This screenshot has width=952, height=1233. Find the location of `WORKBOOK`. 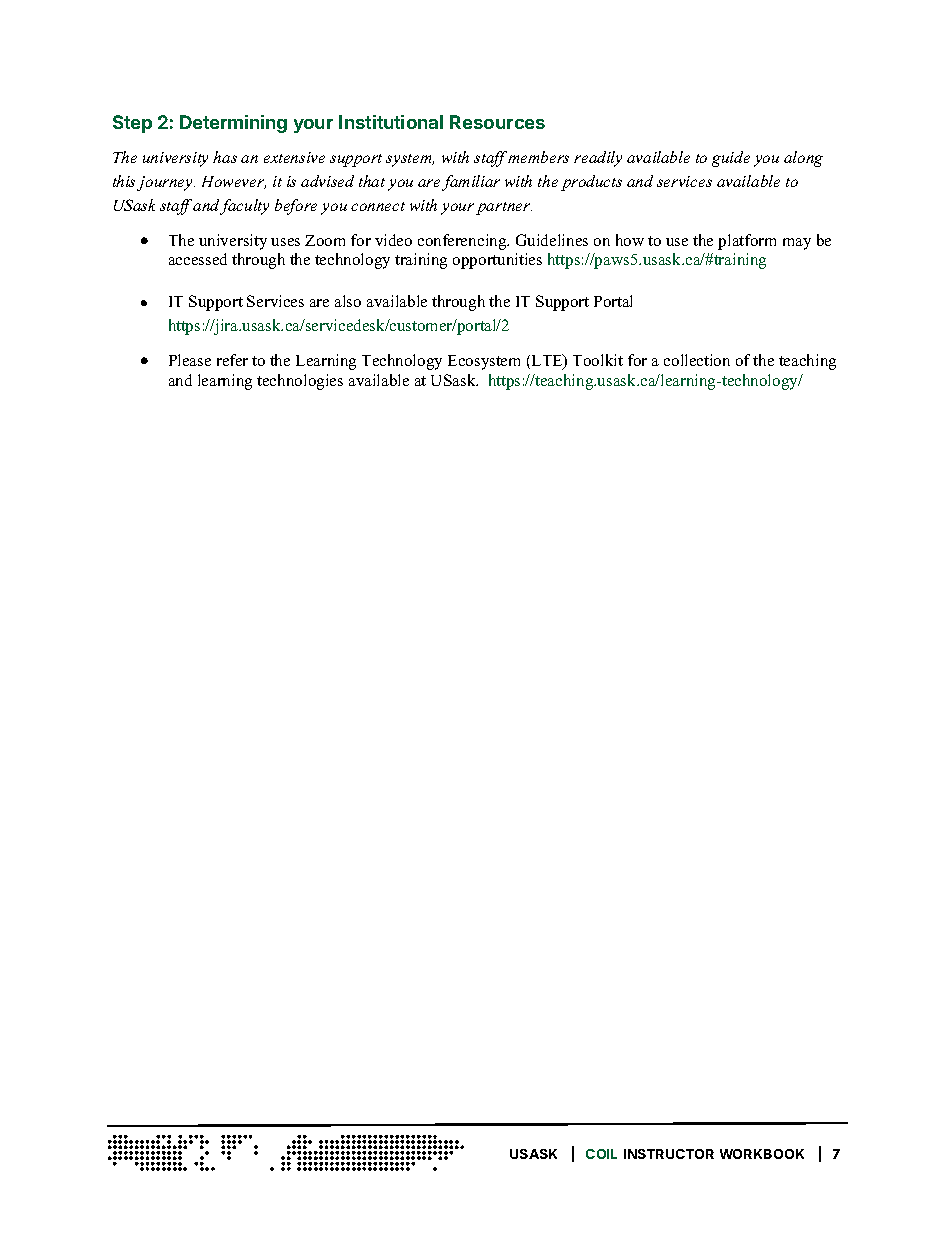

WORKBOOK is located at coordinates (762, 1154).
